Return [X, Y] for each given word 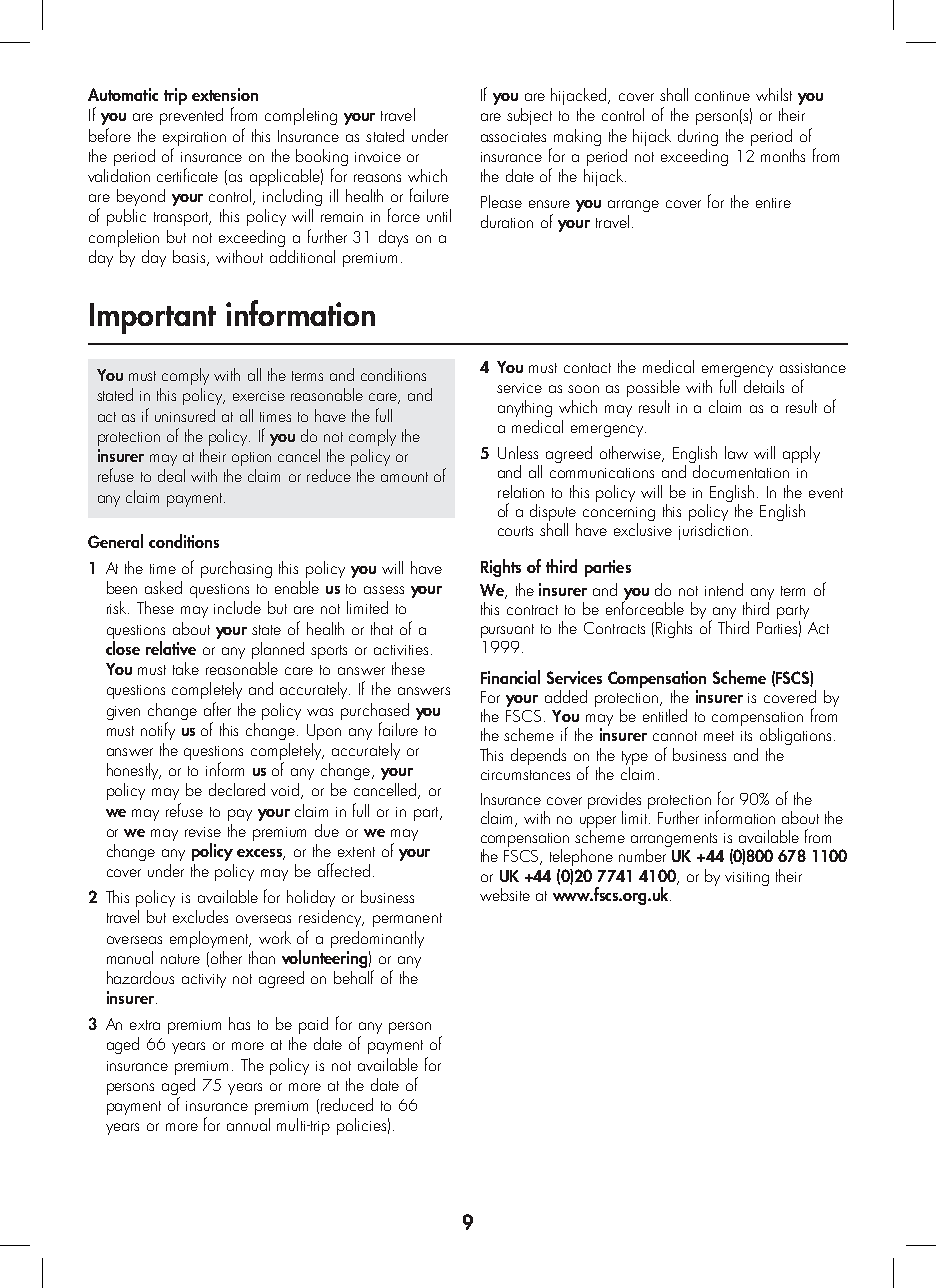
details [764, 386]
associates [513, 137]
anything [525, 408]
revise [203, 832]
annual [248, 1124]
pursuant [507, 631]
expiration [194, 139]
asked [163, 587]
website [505, 894]
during [698, 137]
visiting [747, 879]
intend [724, 589]
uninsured [185, 415]
